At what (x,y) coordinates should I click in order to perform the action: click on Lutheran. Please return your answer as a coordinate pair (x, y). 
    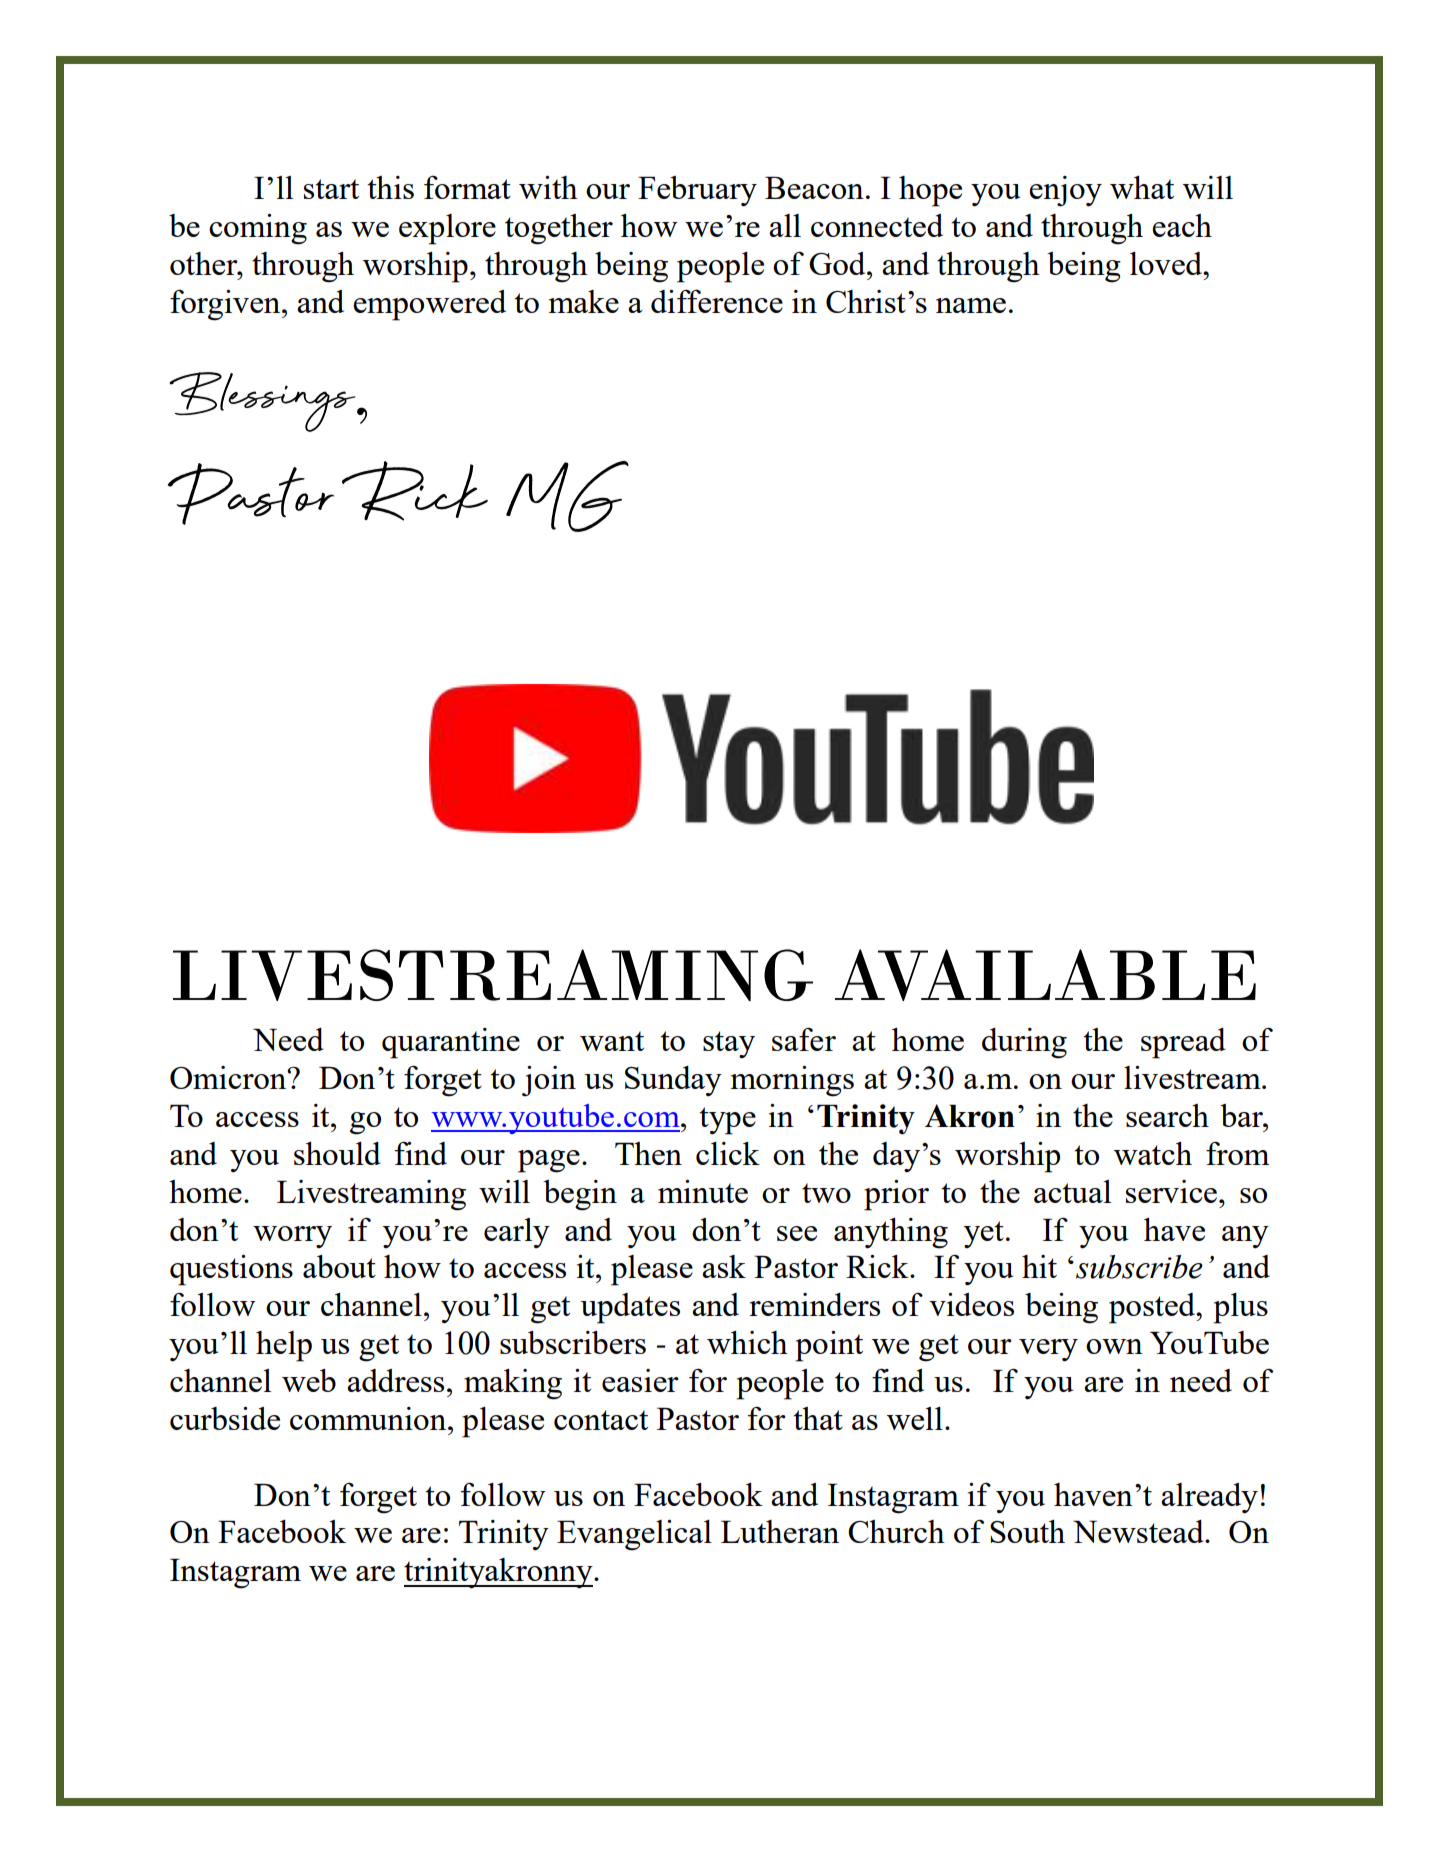
    Looking at the image, I should click on (780, 1531).
